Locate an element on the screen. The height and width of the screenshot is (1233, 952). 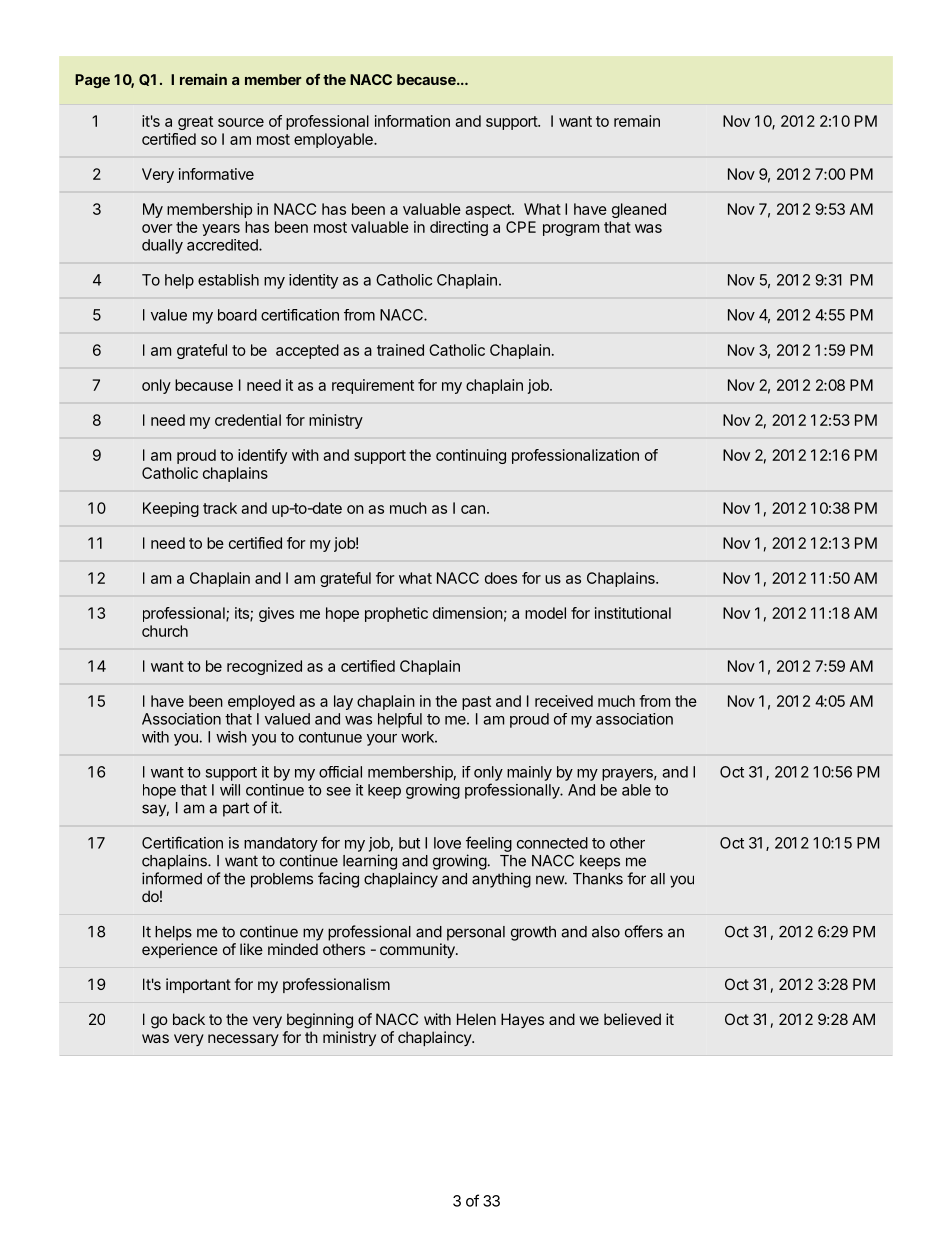
program is located at coordinates (571, 230).
